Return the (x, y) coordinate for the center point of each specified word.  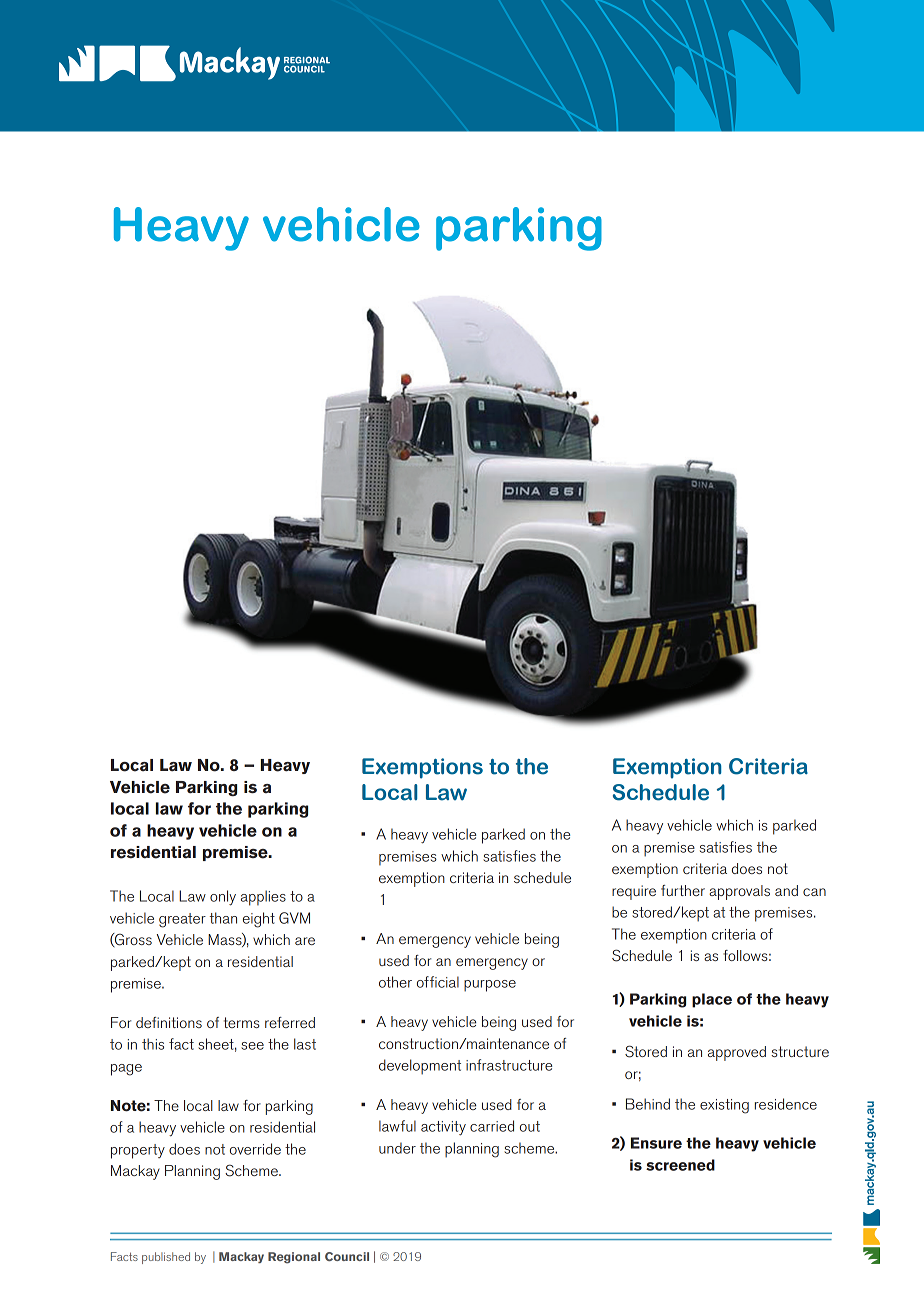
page (126, 1070)
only (223, 898)
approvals (739, 892)
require (634, 892)
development (420, 1067)
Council (347, 1256)
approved (737, 1053)
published (166, 1258)
